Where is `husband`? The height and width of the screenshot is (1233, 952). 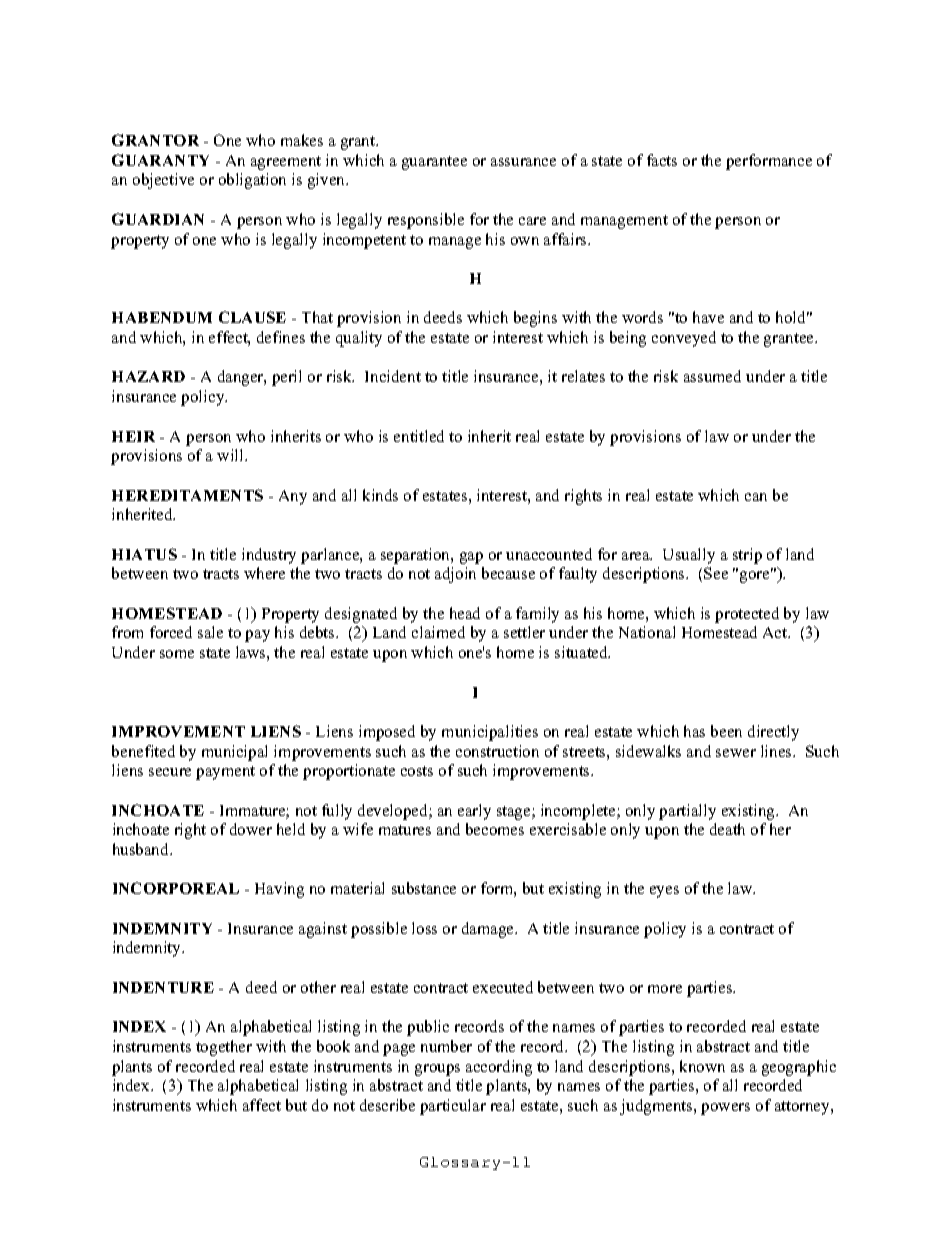
husband is located at coordinates (142, 849).
